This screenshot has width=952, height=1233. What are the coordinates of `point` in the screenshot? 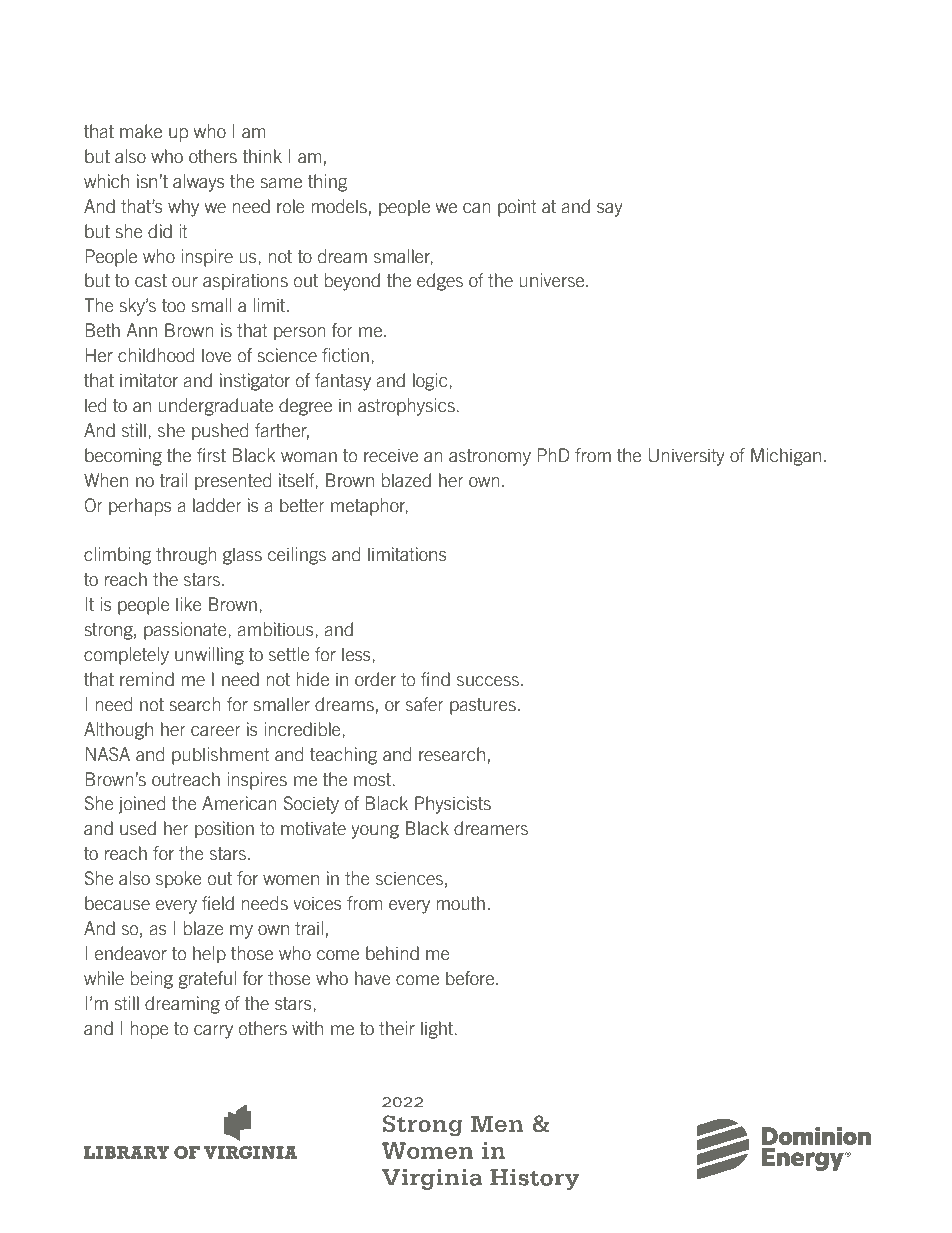 It's located at (517, 208).
